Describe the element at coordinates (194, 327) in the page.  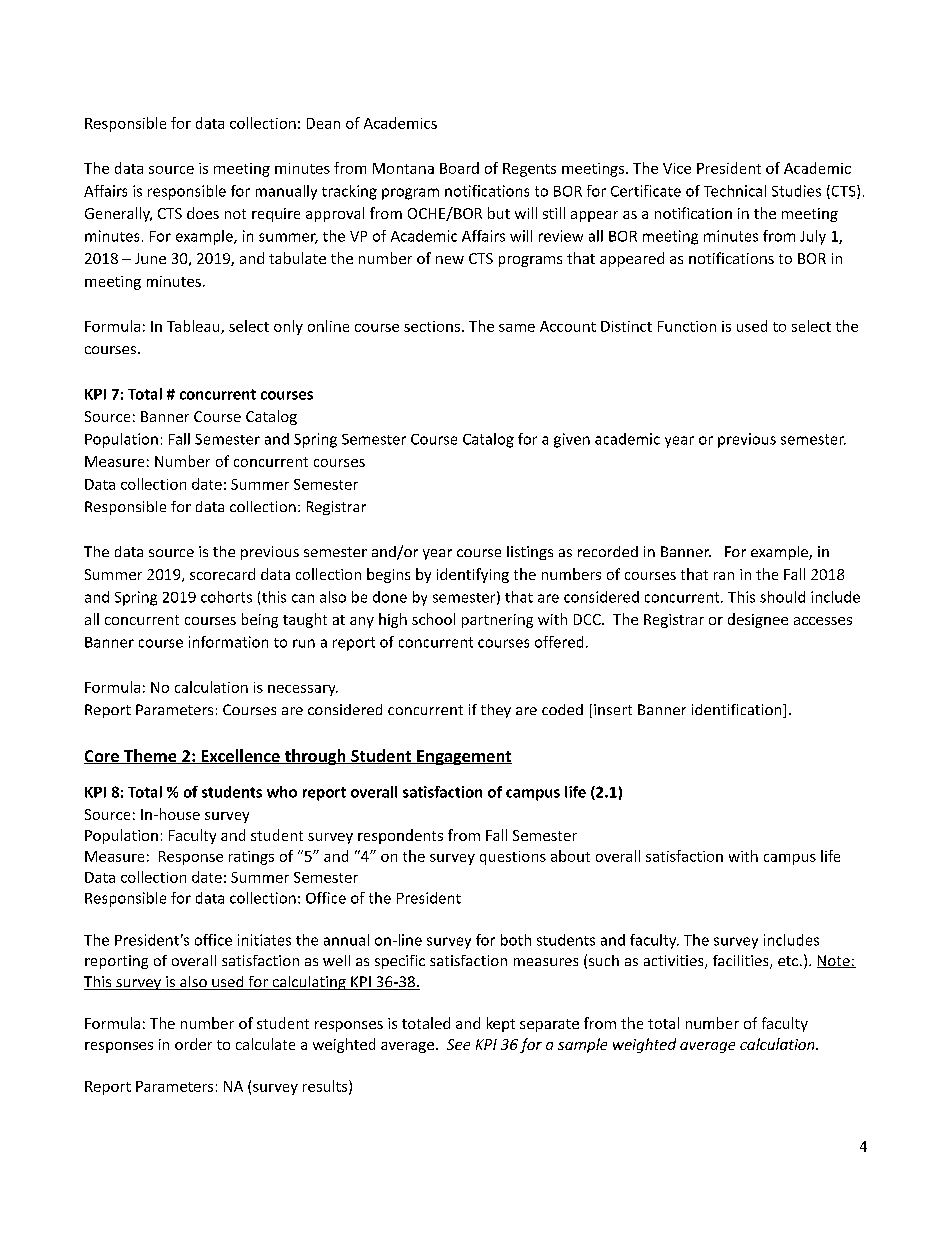
I see `Tableau` at that location.
